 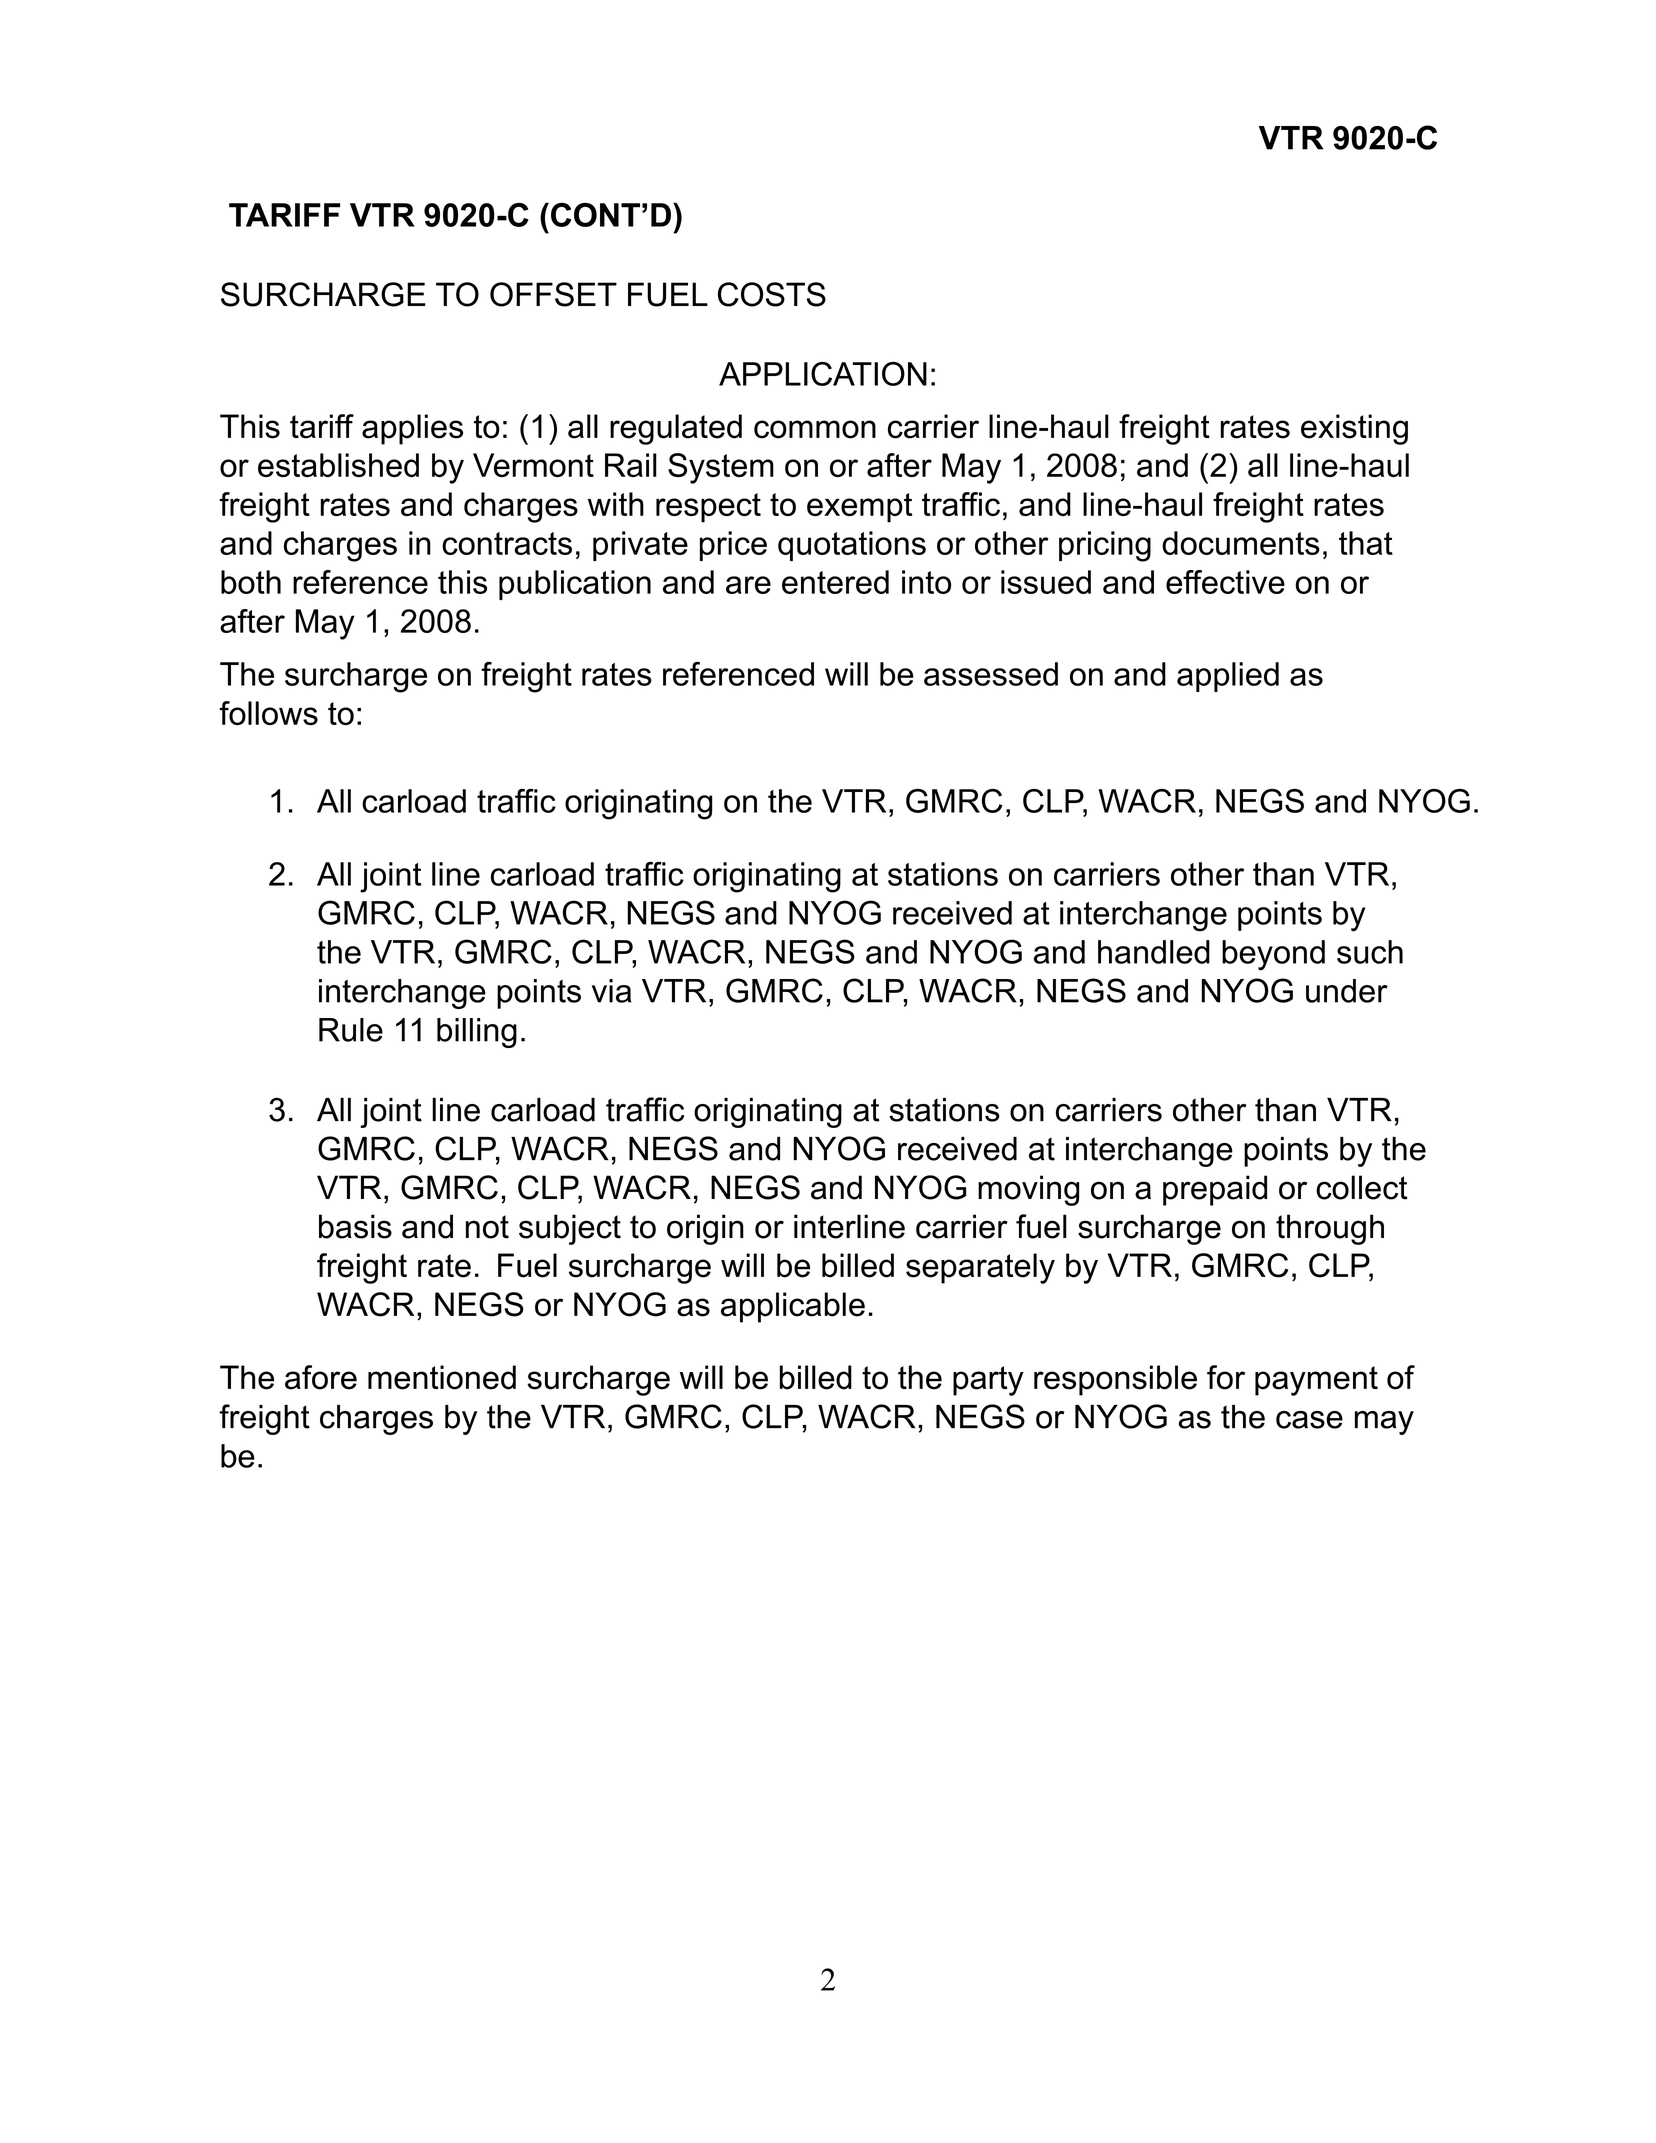 I want to click on COSTS, so click(x=772, y=294).
